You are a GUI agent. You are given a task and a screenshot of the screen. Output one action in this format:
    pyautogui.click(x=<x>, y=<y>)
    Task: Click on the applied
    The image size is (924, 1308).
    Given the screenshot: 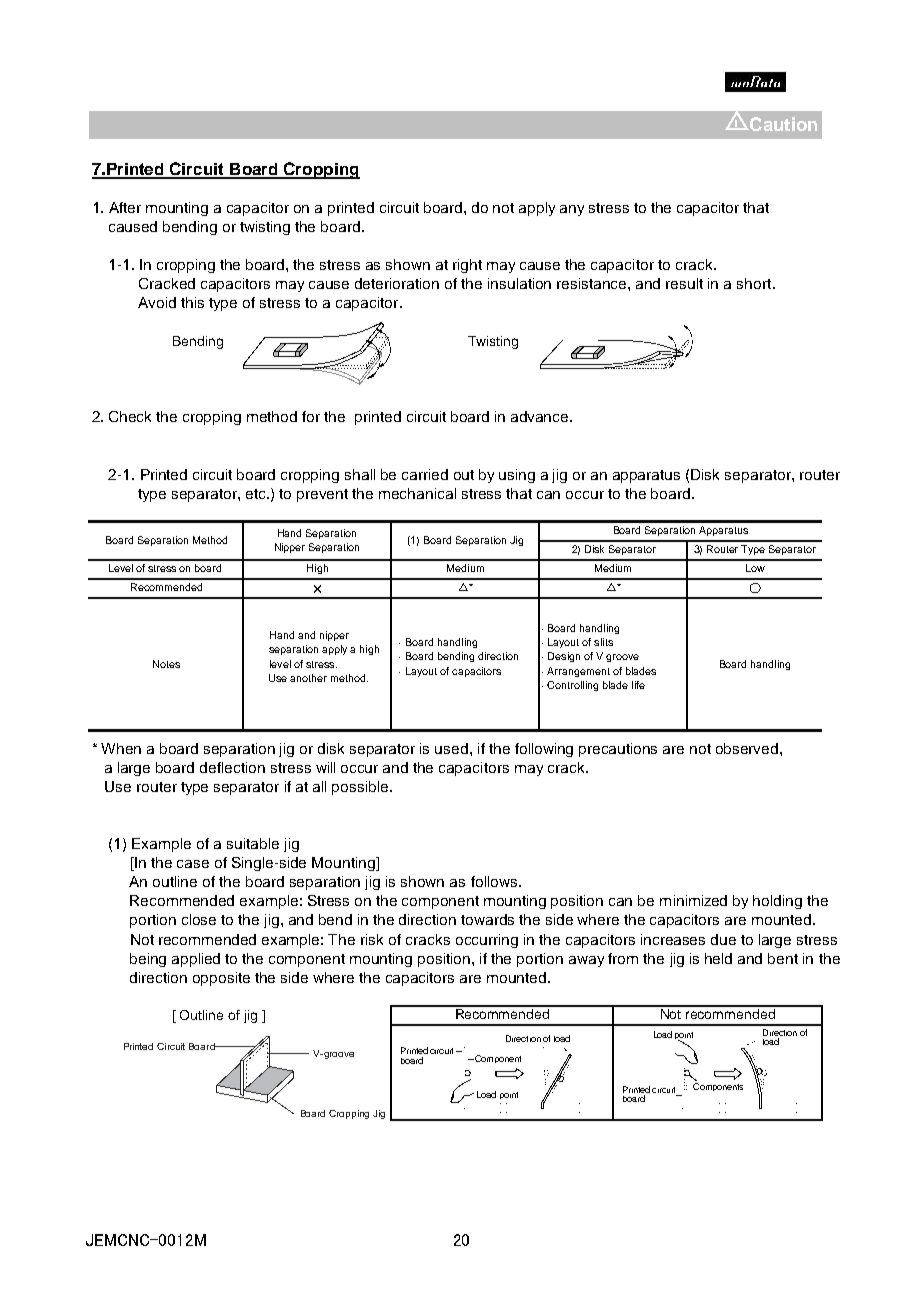 What is the action you would take?
    pyautogui.click(x=196, y=960)
